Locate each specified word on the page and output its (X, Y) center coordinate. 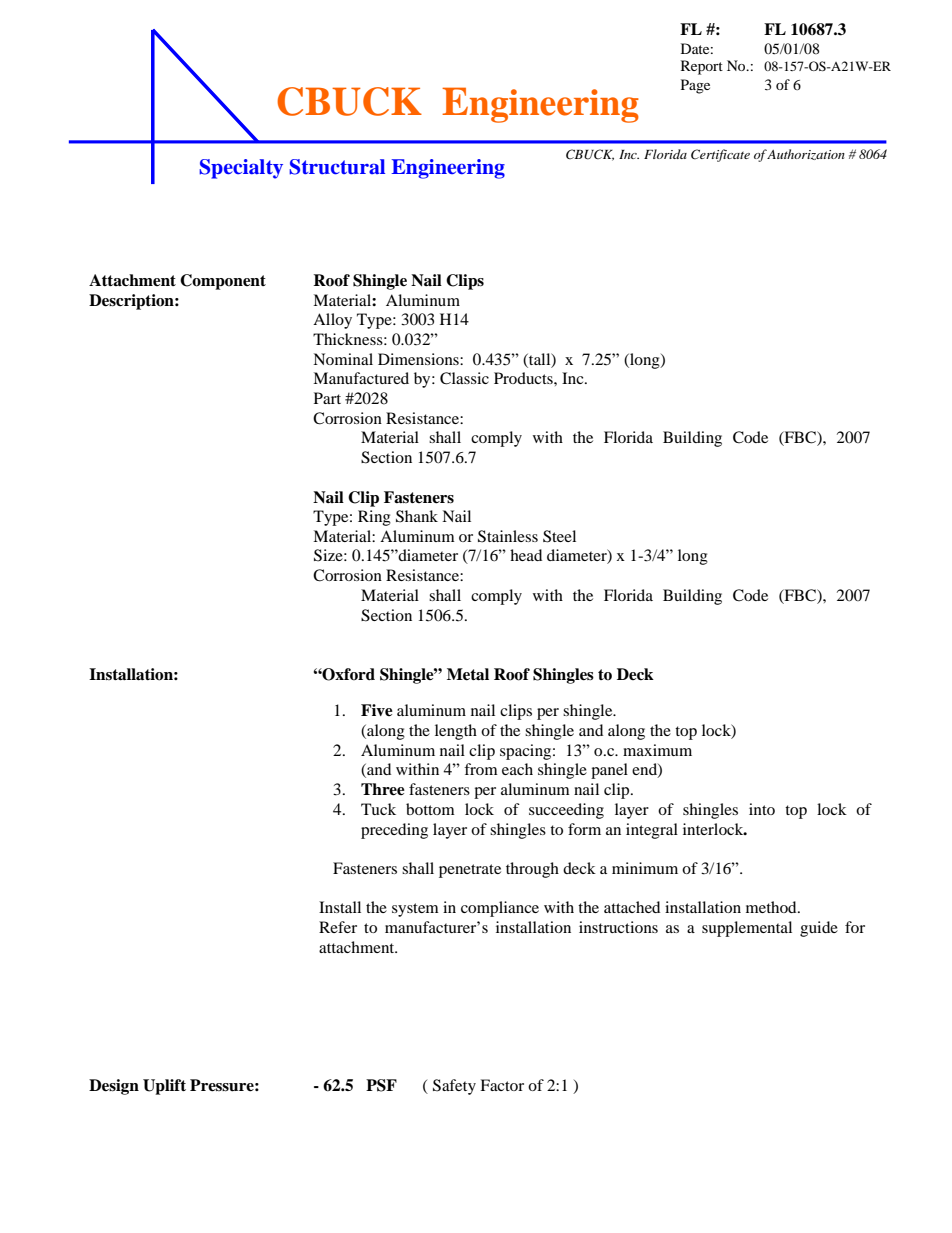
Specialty (241, 169)
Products (524, 378)
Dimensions (419, 359)
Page (695, 86)
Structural (337, 167)
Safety (454, 1087)
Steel (559, 536)
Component (223, 282)
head (526, 555)
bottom (430, 809)
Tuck (378, 809)
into (762, 809)
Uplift (164, 1087)
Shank (417, 516)
